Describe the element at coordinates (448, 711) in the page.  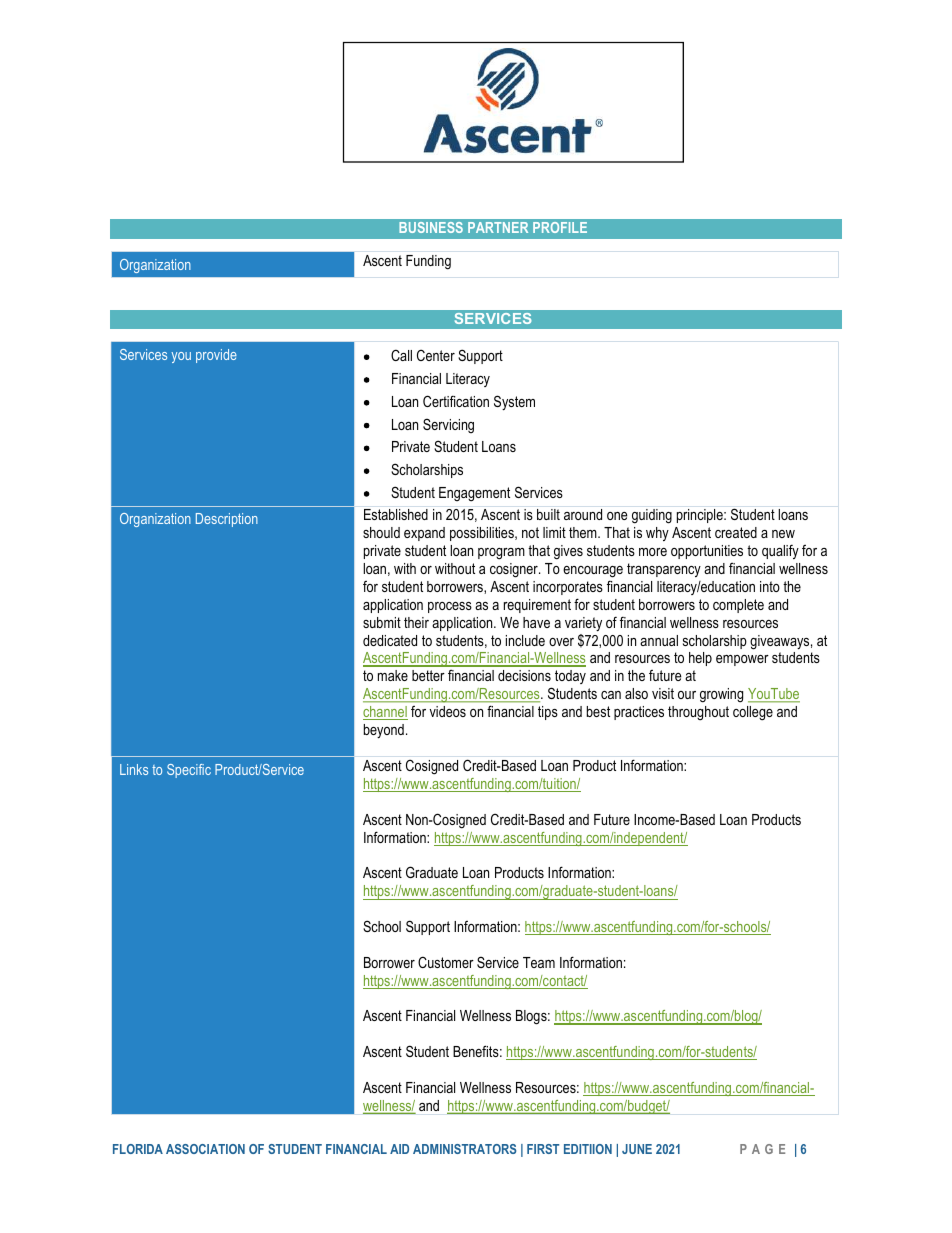
I see `videos` at that location.
